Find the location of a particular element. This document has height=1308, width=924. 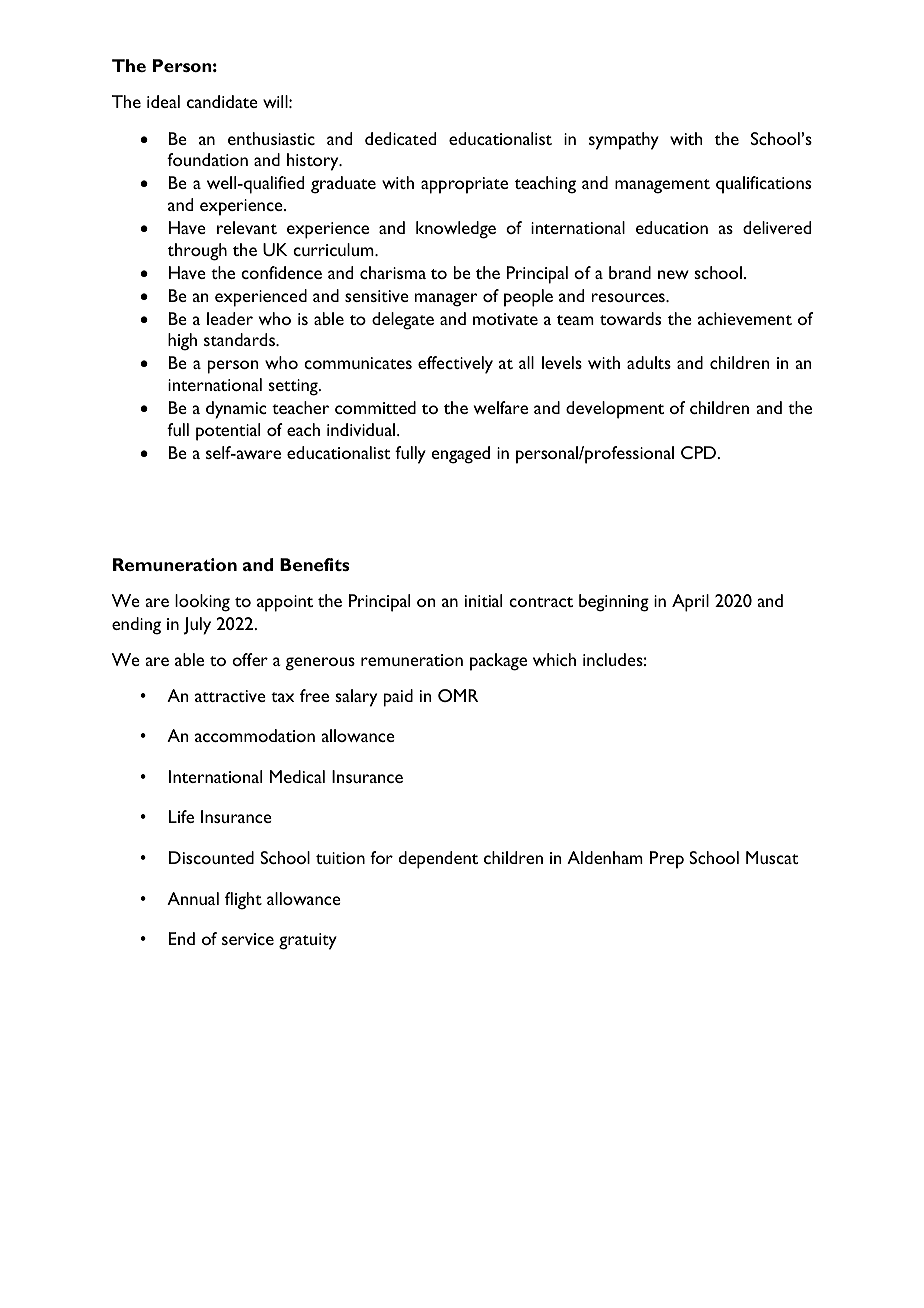

offer is located at coordinates (250, 659).
